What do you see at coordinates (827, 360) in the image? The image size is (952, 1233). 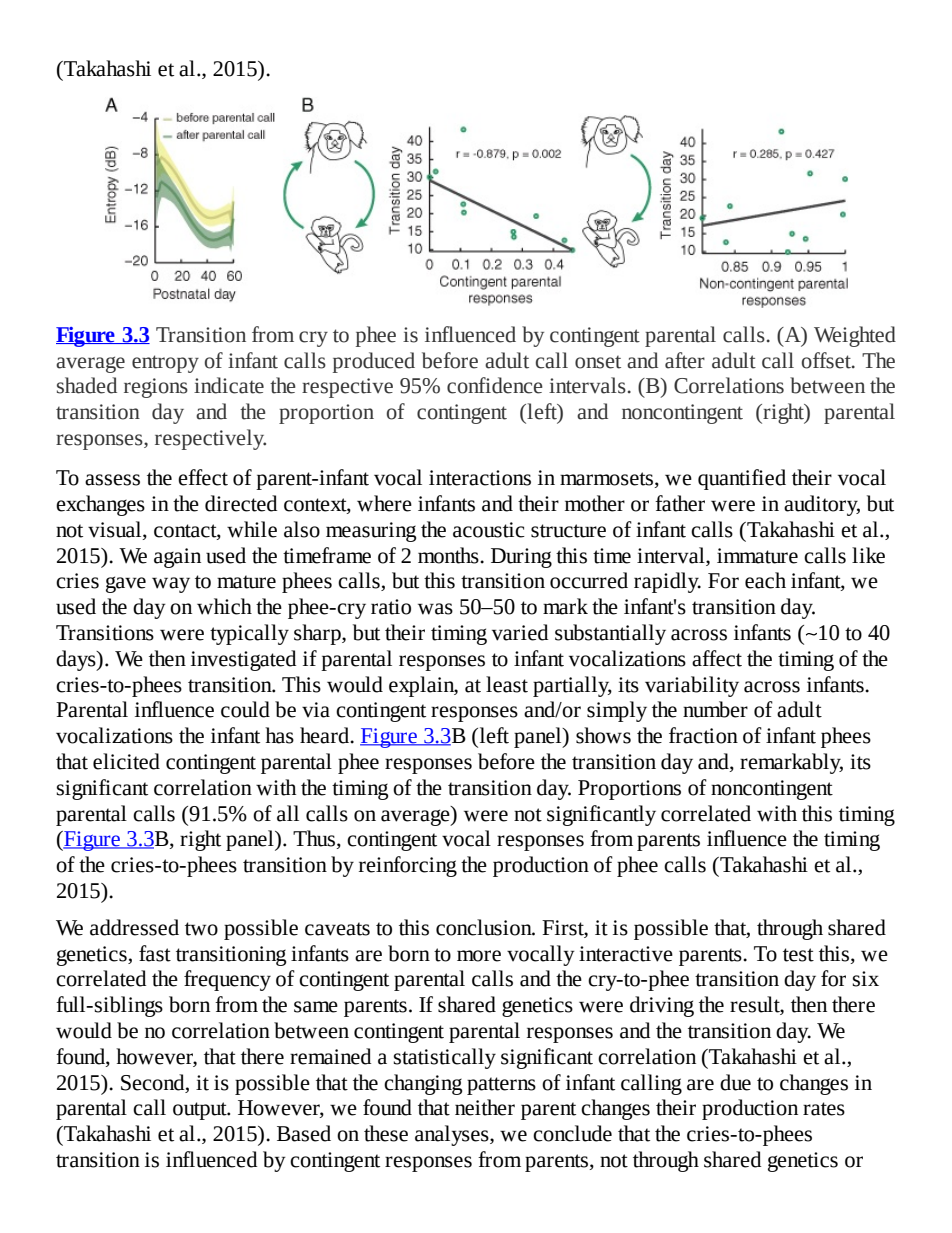 I see `offset` at bounding box center [827, 360].
